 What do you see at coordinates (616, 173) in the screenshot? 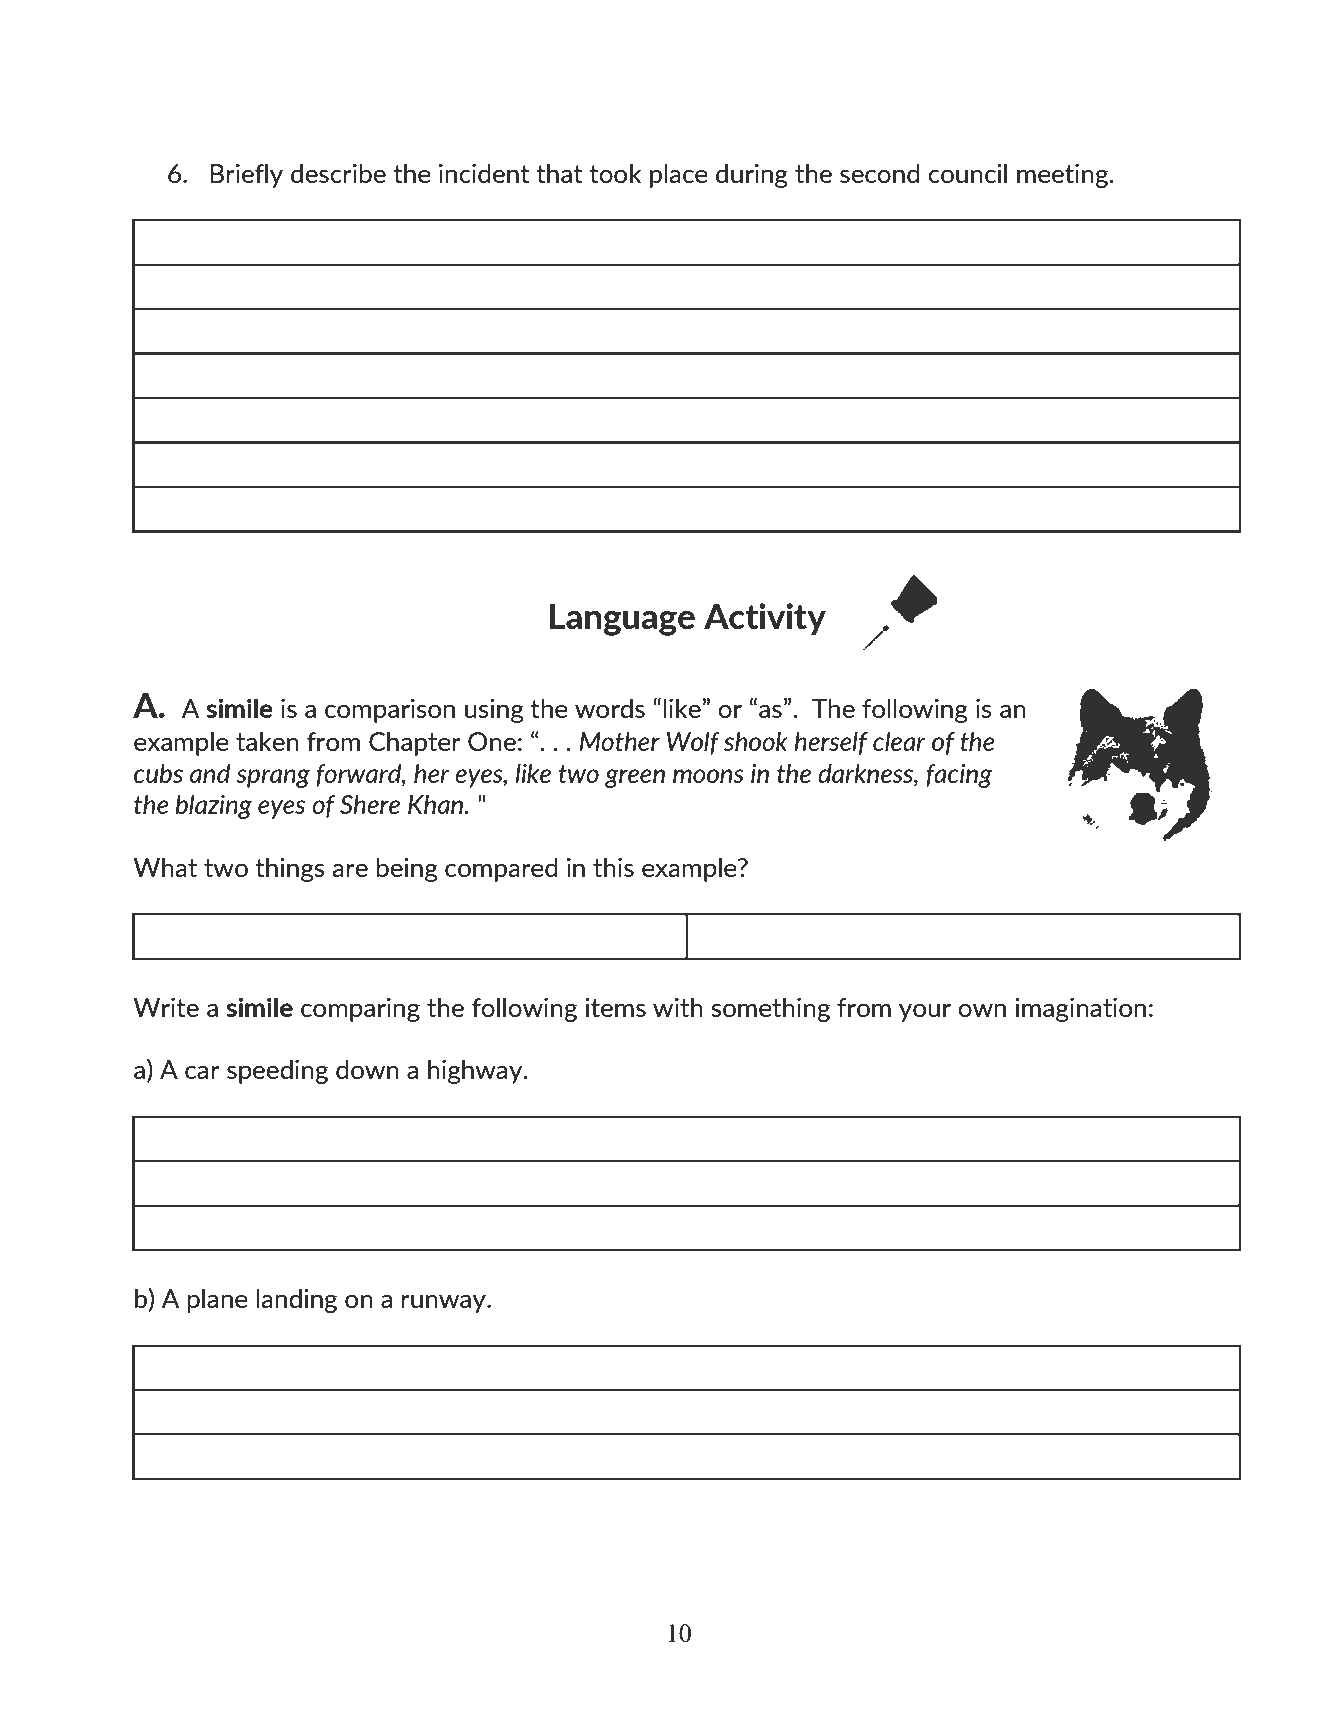
I see `took` at bounding box center [616, 173].
